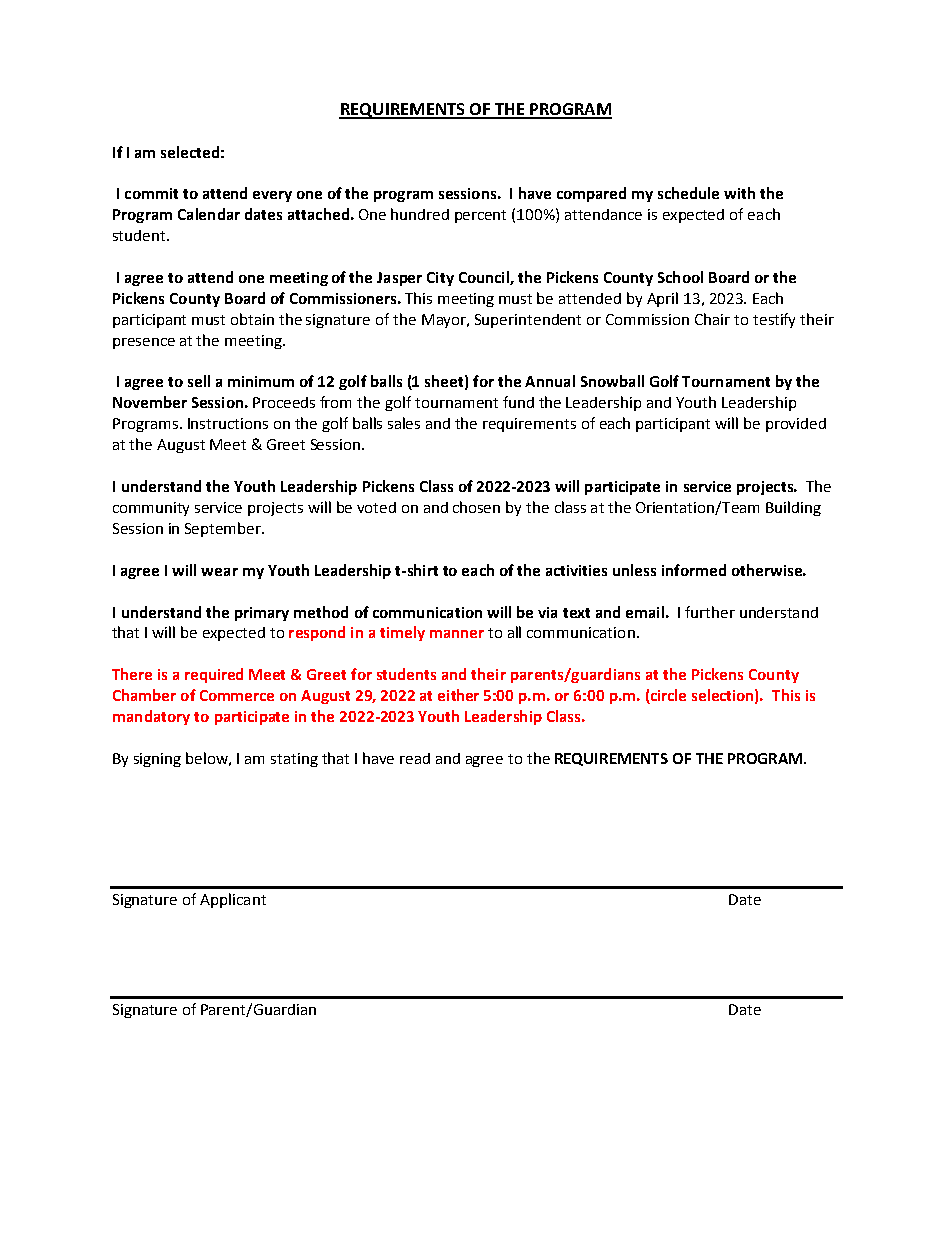 This page has height=1233, width=952. What do you see at coordinates (458, 695) in the page?
I see `either` at bounding box center [458, 695].
